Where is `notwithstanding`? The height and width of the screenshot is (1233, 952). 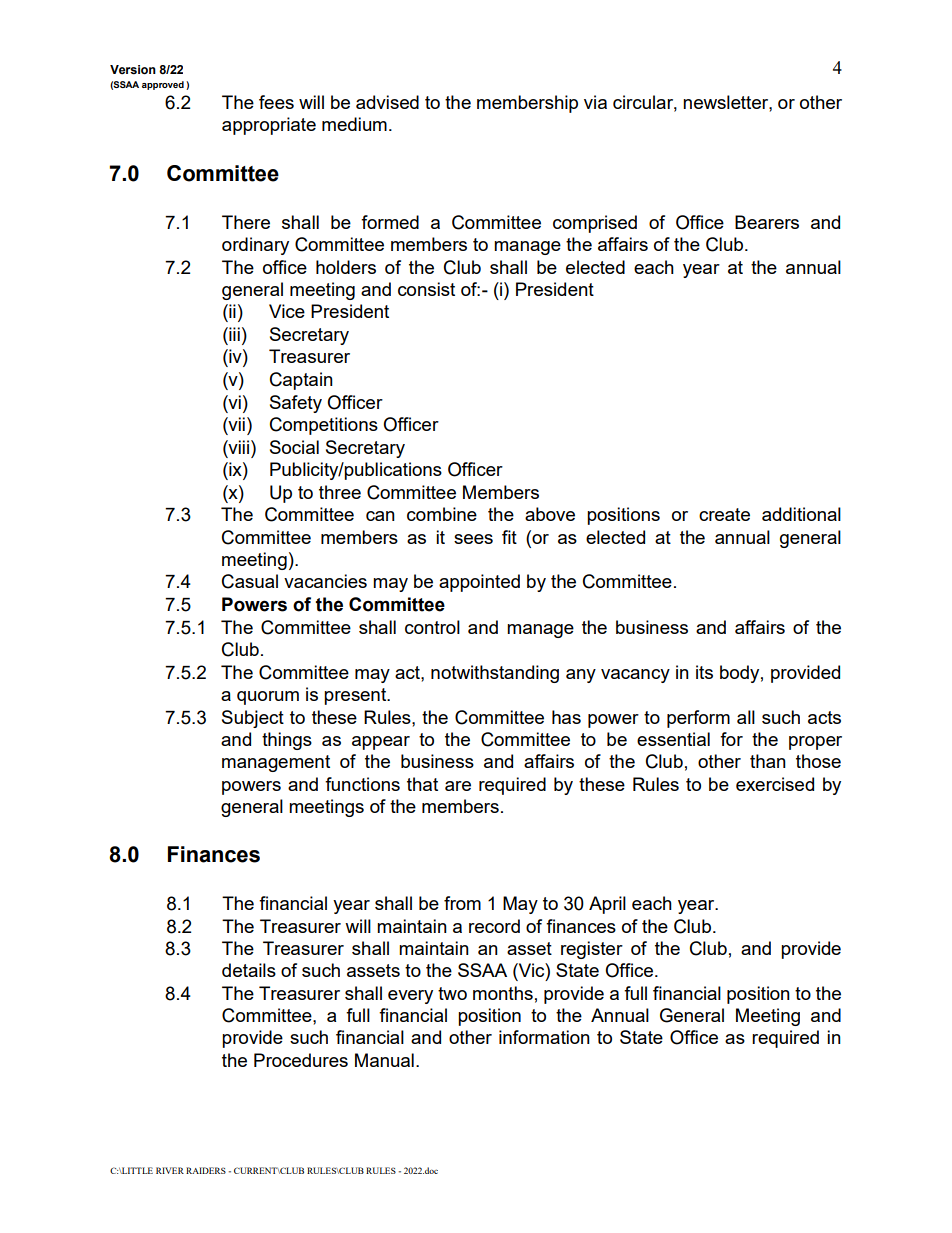
notwithstanding is located at coordinates (495, 674).
